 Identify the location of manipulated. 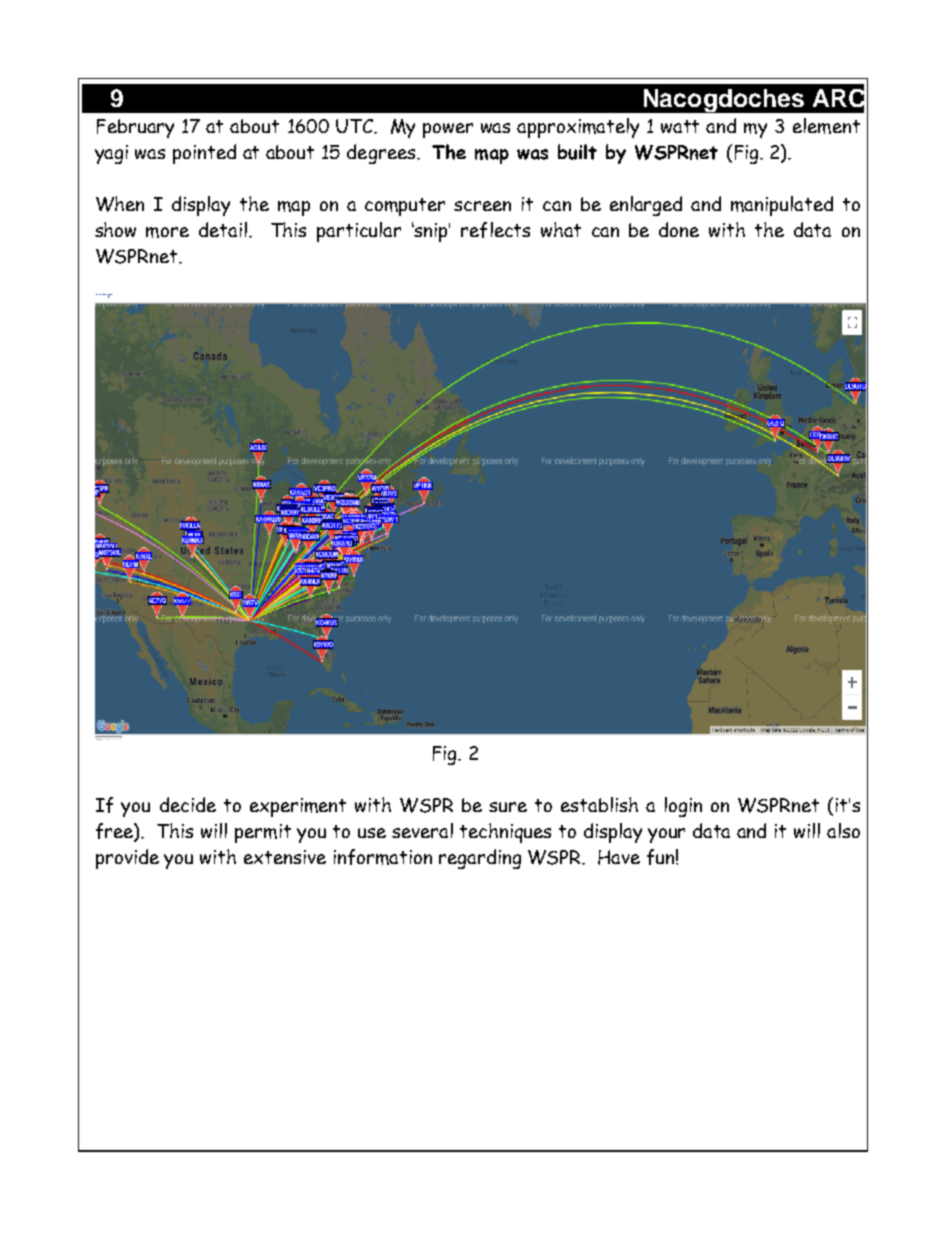
(782, 206).
